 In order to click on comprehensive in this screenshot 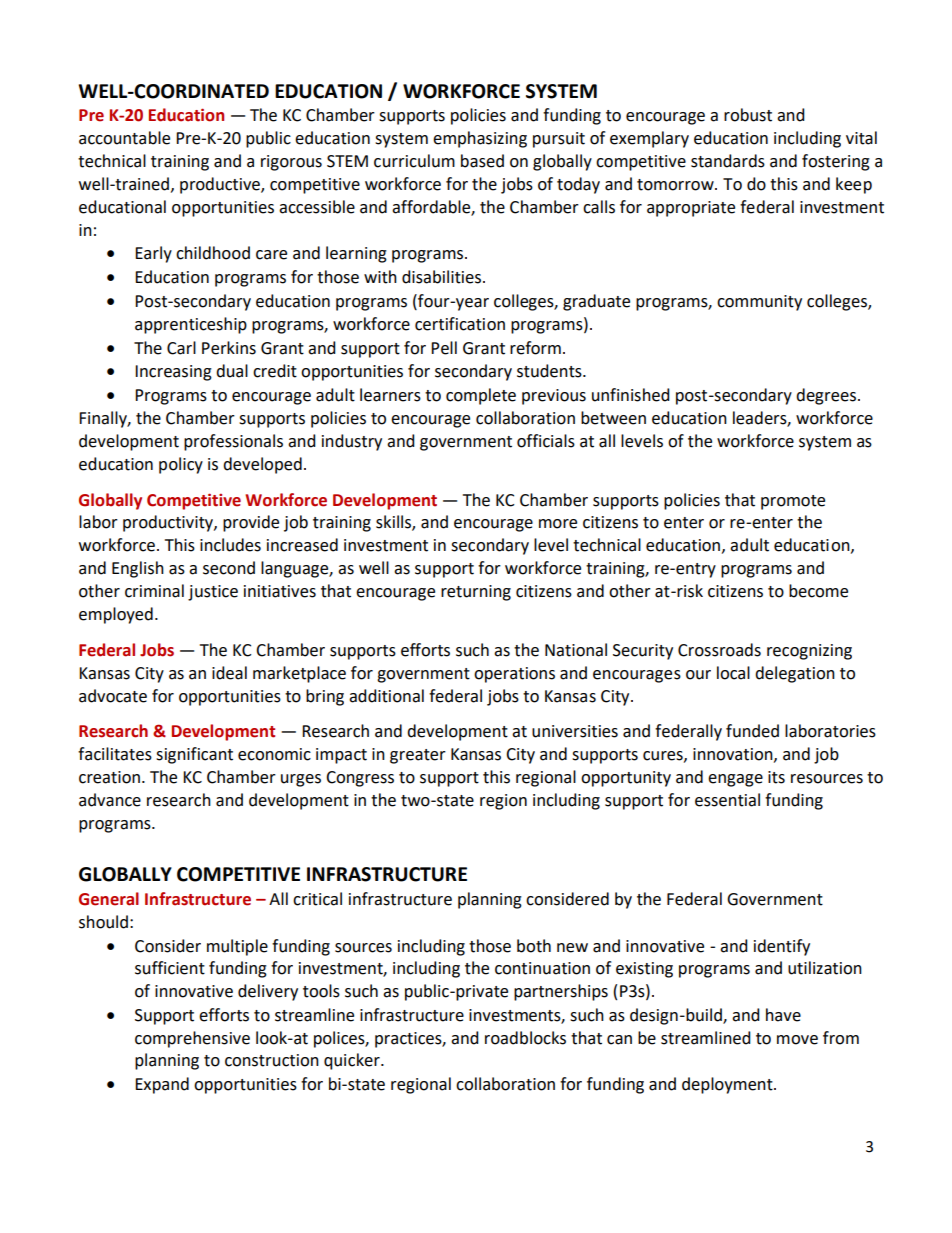, I will do `click(192, 1039)`.
